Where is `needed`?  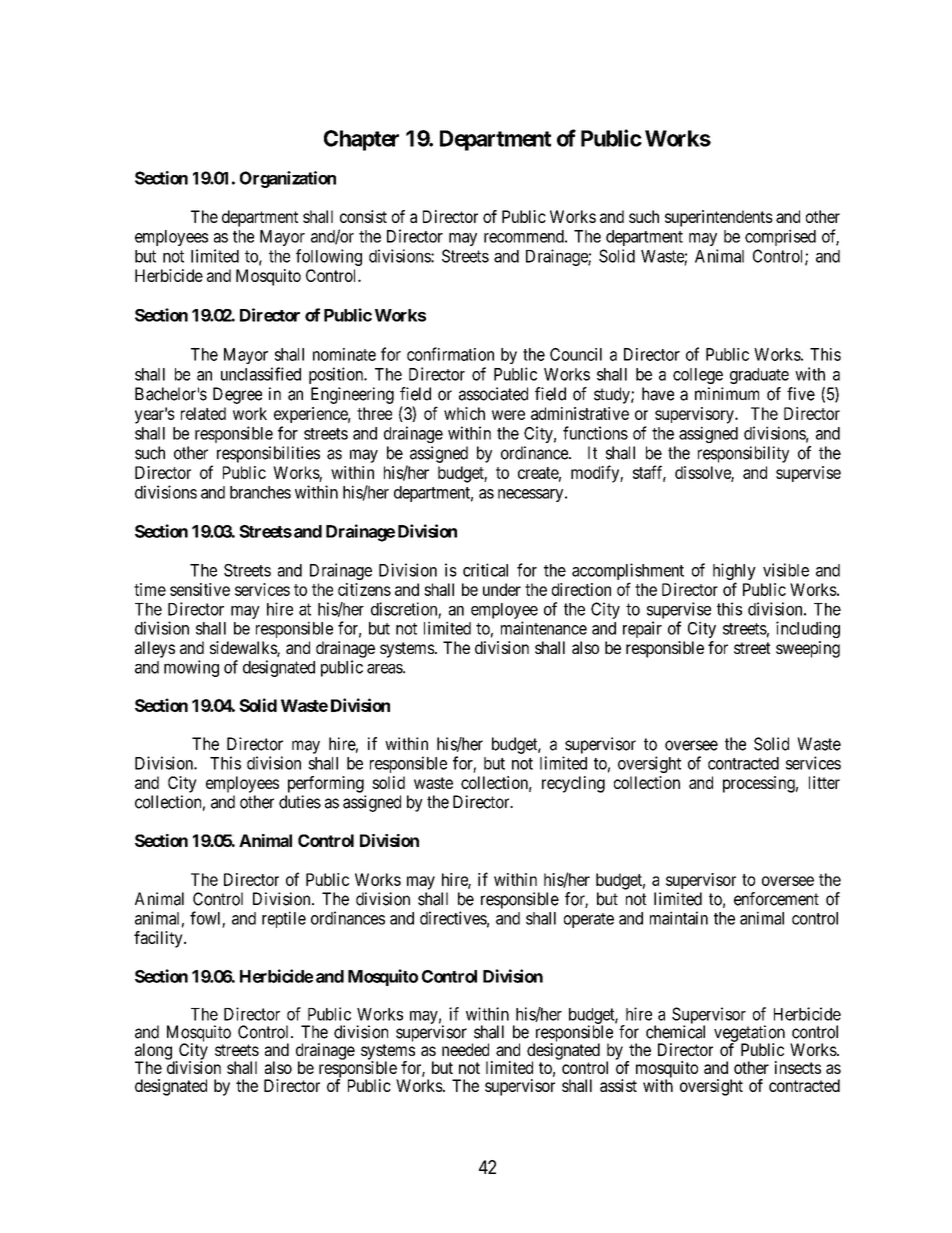
needed is located at coordinates (465, 1049).
